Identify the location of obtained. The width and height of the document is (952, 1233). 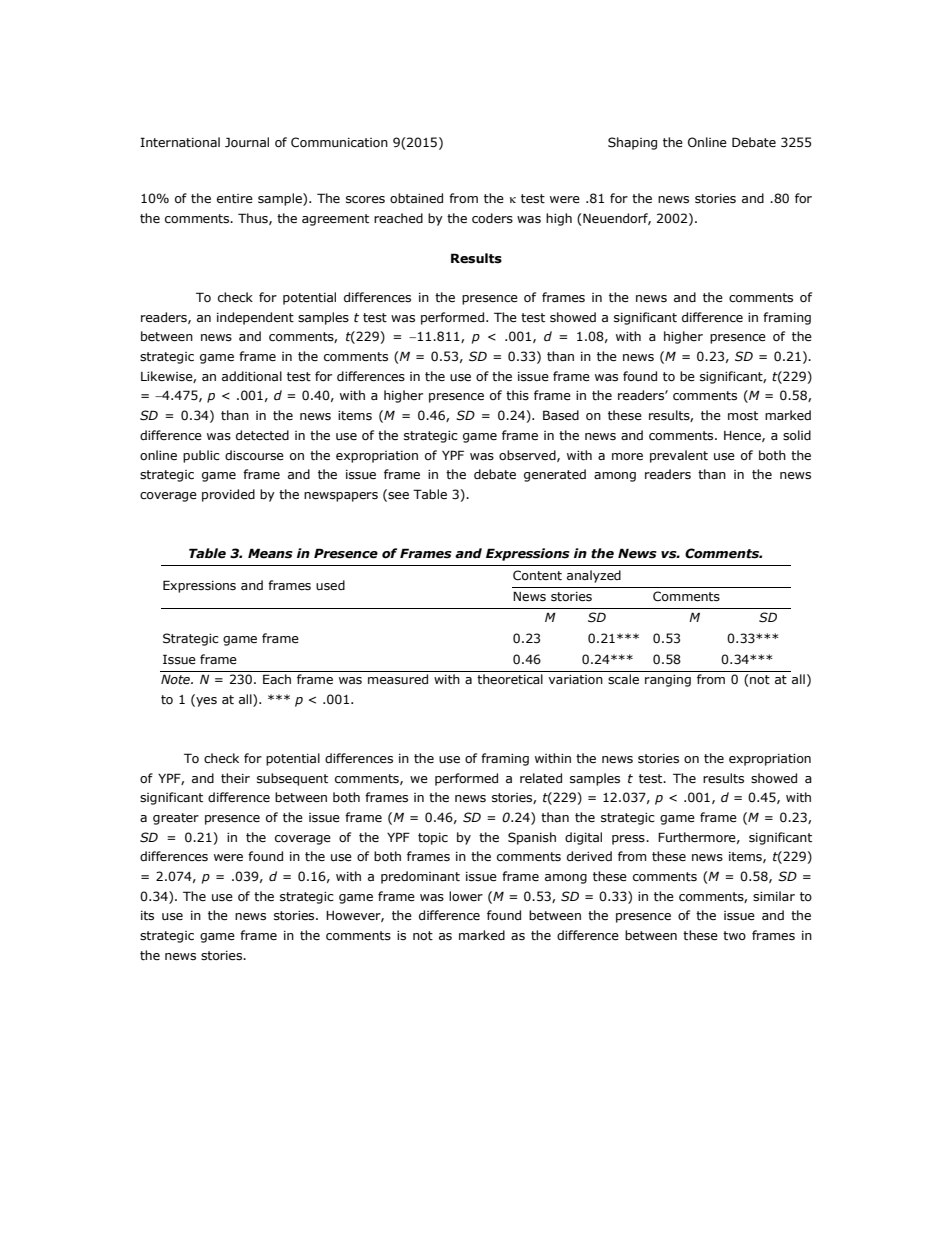
(416, 198).
